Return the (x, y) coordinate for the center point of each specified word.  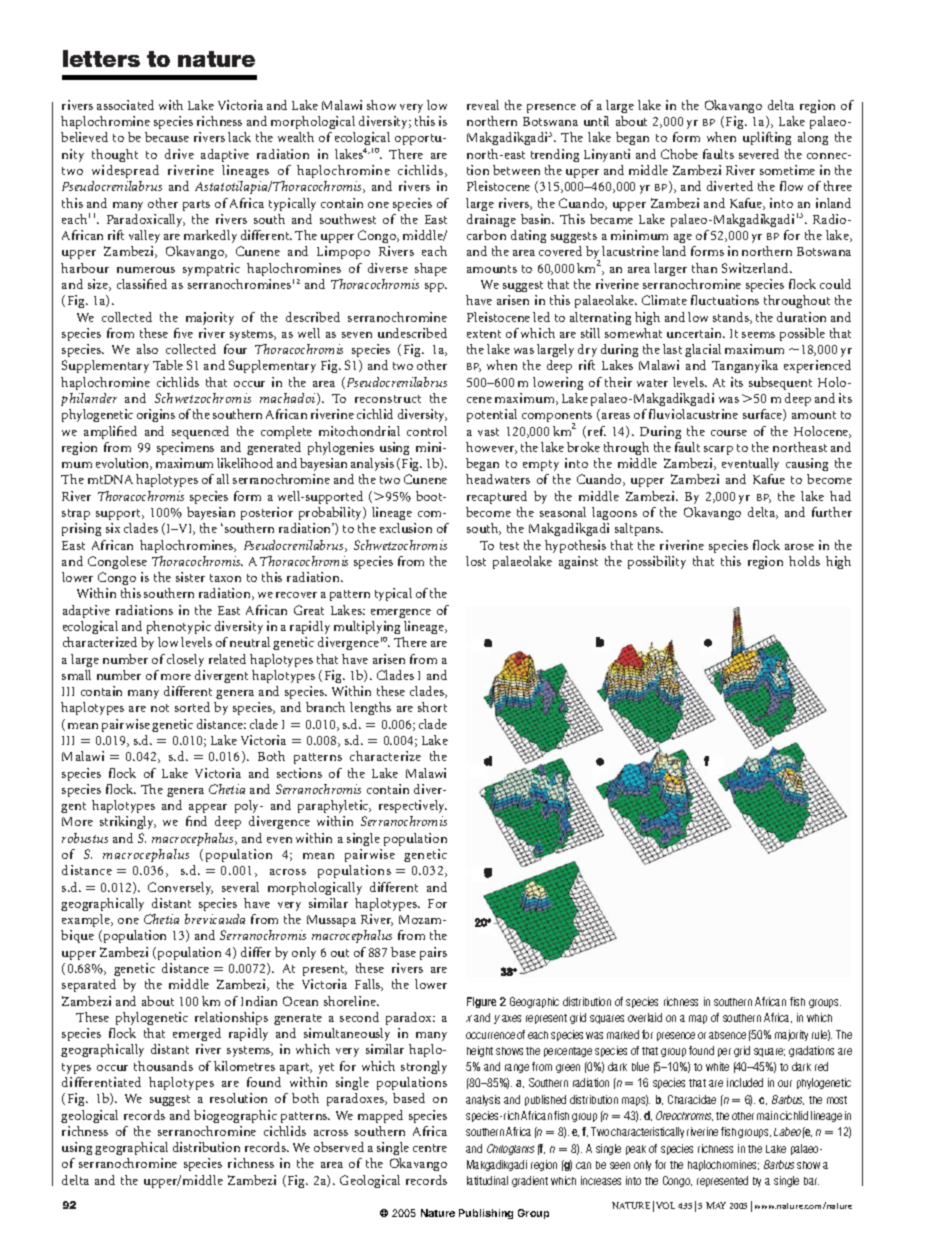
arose (799, 547)
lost (476, 561)
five (183, 333)
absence (727, 1035)
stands (732, 318)
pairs (433, 953)
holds (804, 561)
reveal (483, 105)
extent (484, 334)
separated (89, 985)
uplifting (767, 138)
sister (190, 577)
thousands (163, 1066)
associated (125, 105)
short (432, 707)
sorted (192, 707)
